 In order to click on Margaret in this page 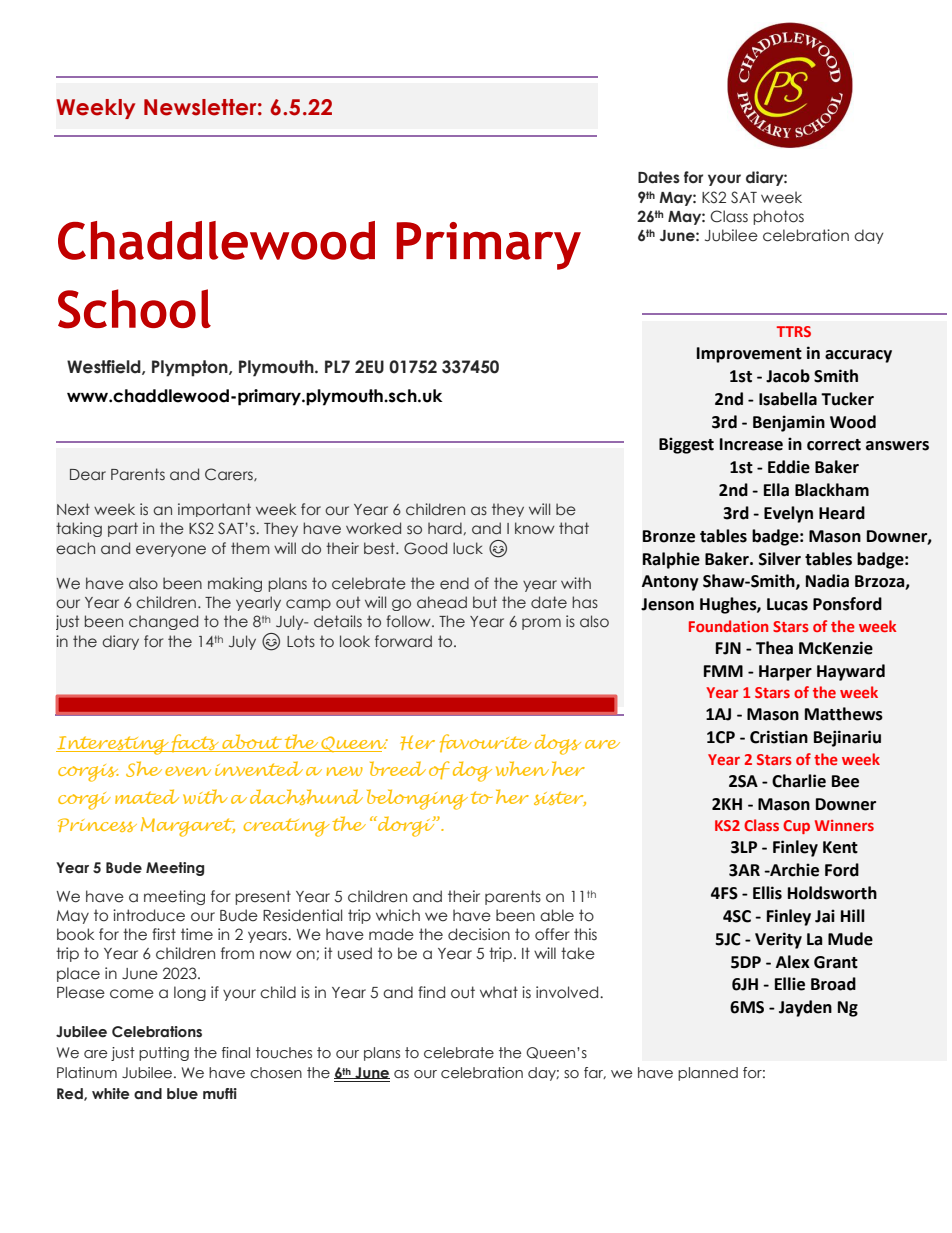, I will do `click(188, 827)`.
